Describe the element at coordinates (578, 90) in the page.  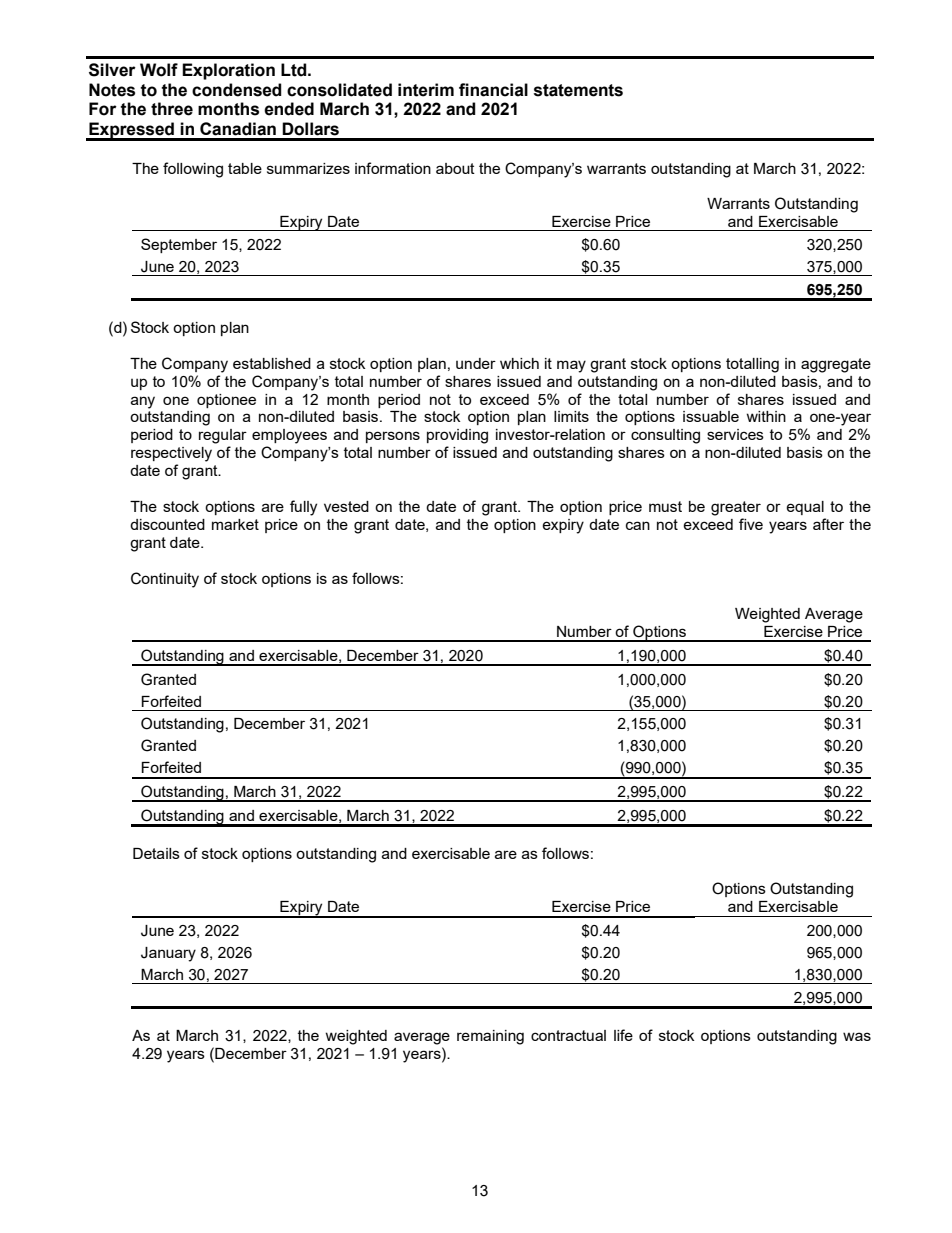
I see `statements` at that location.
